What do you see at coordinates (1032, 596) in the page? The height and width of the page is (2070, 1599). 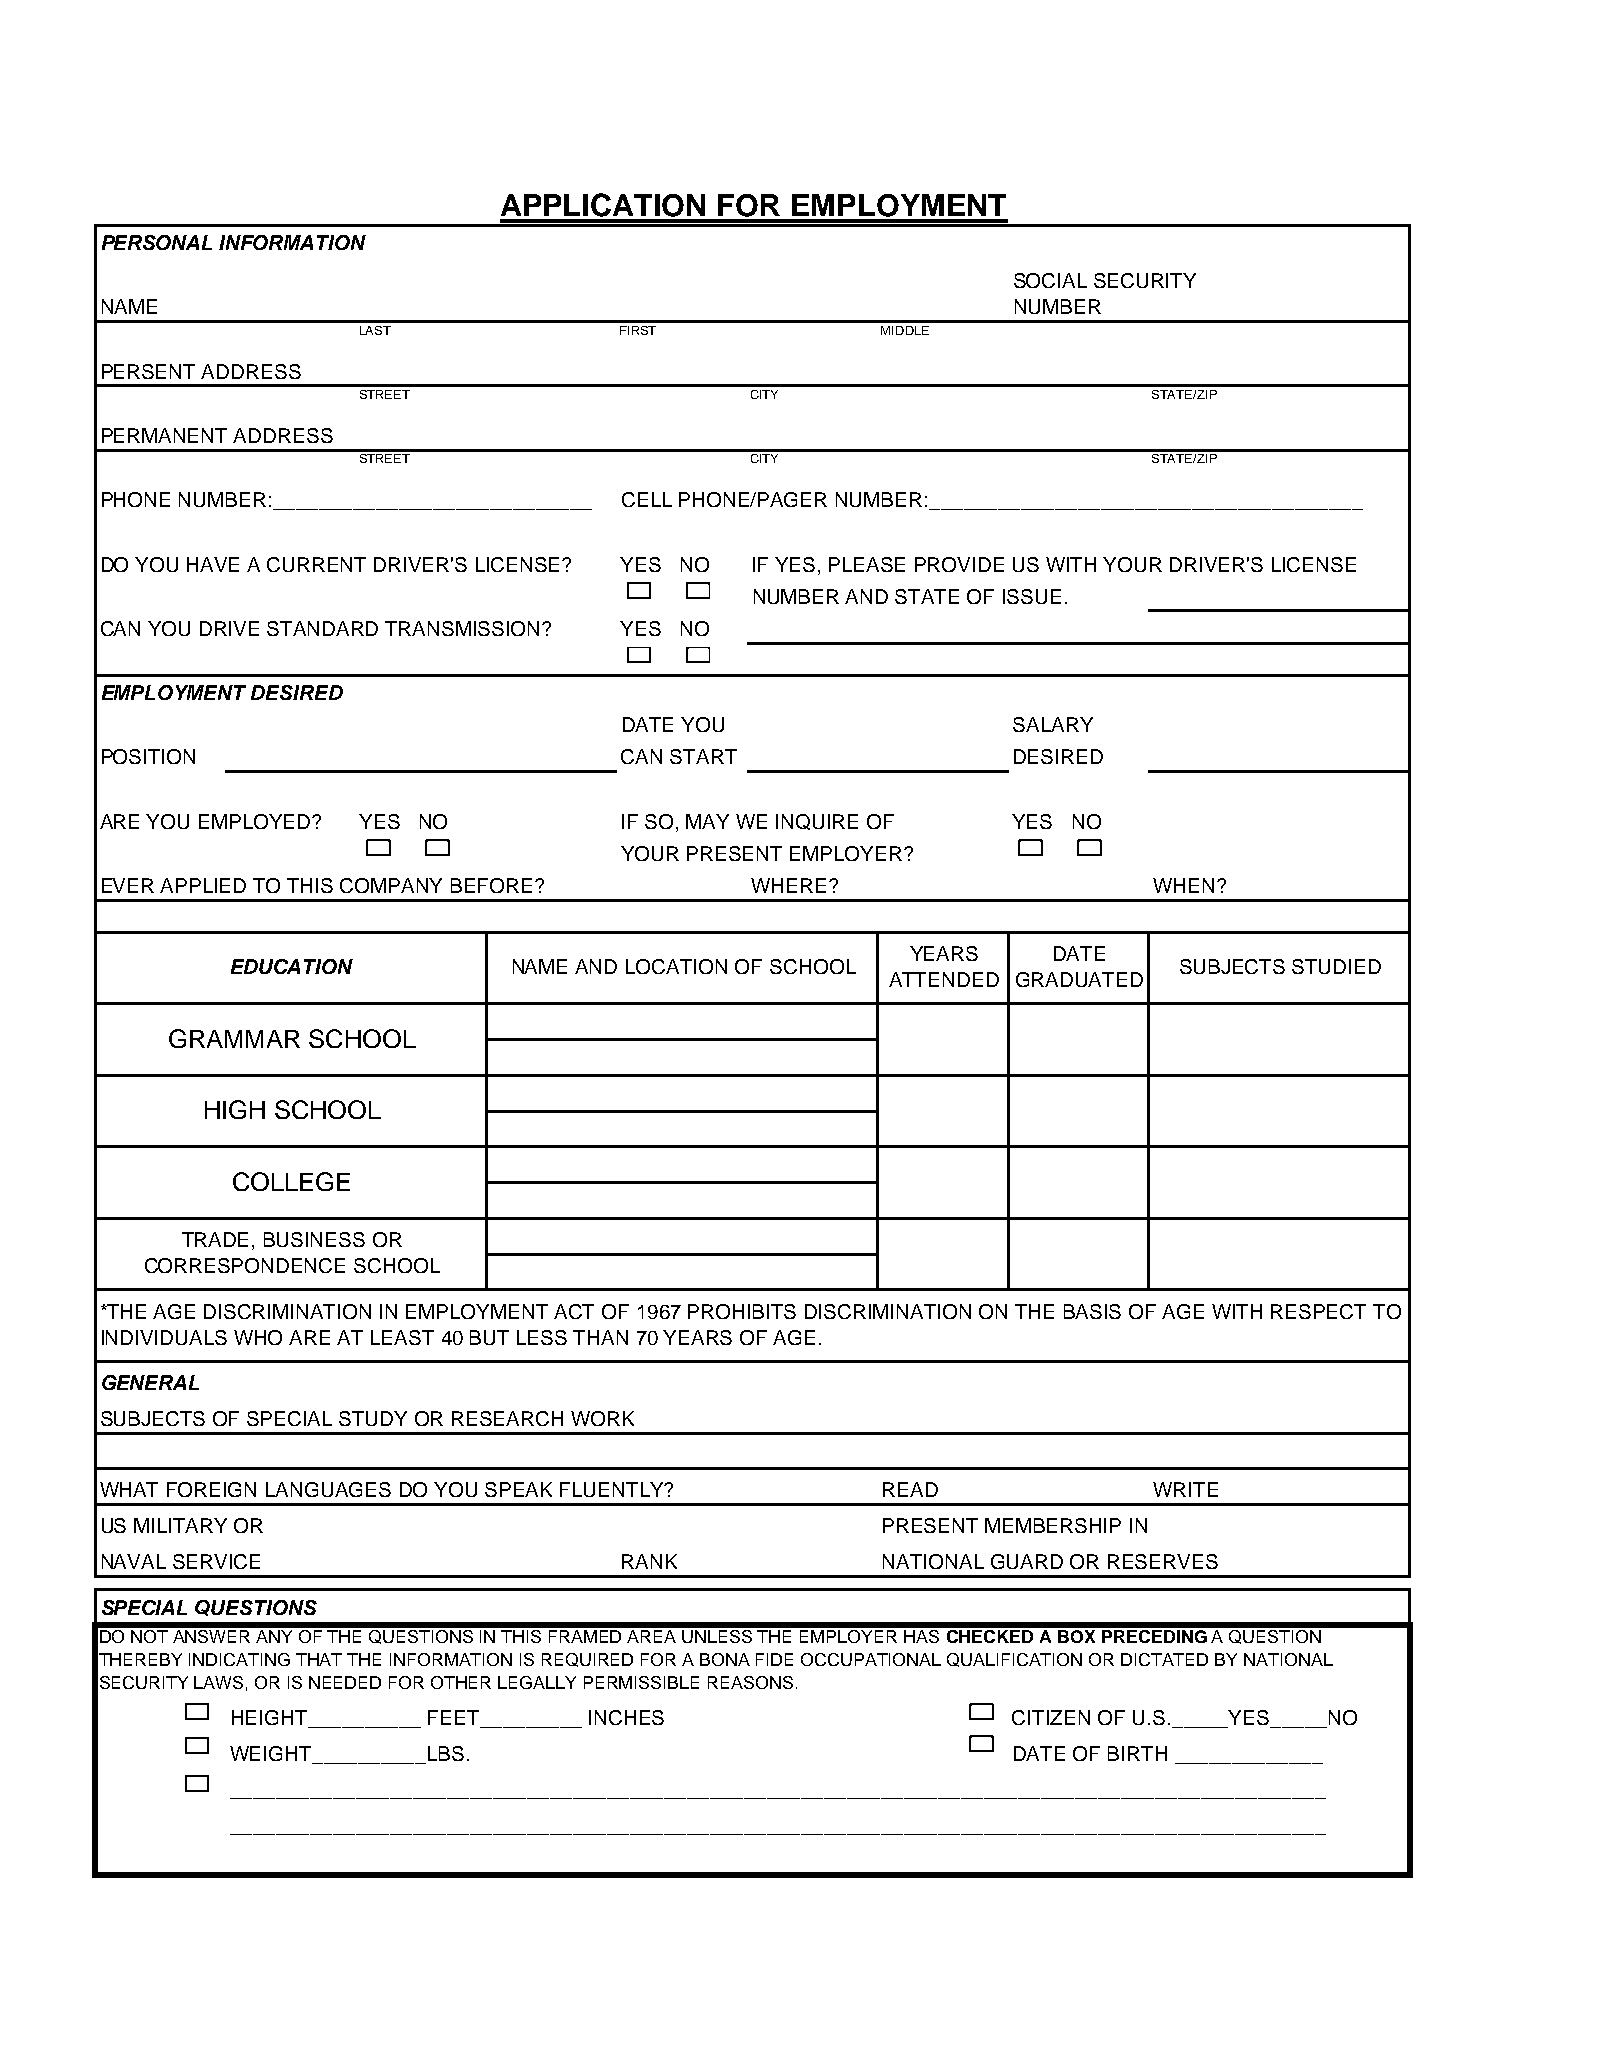 I see `ISSUE` at bounding box center [1032, 596].
